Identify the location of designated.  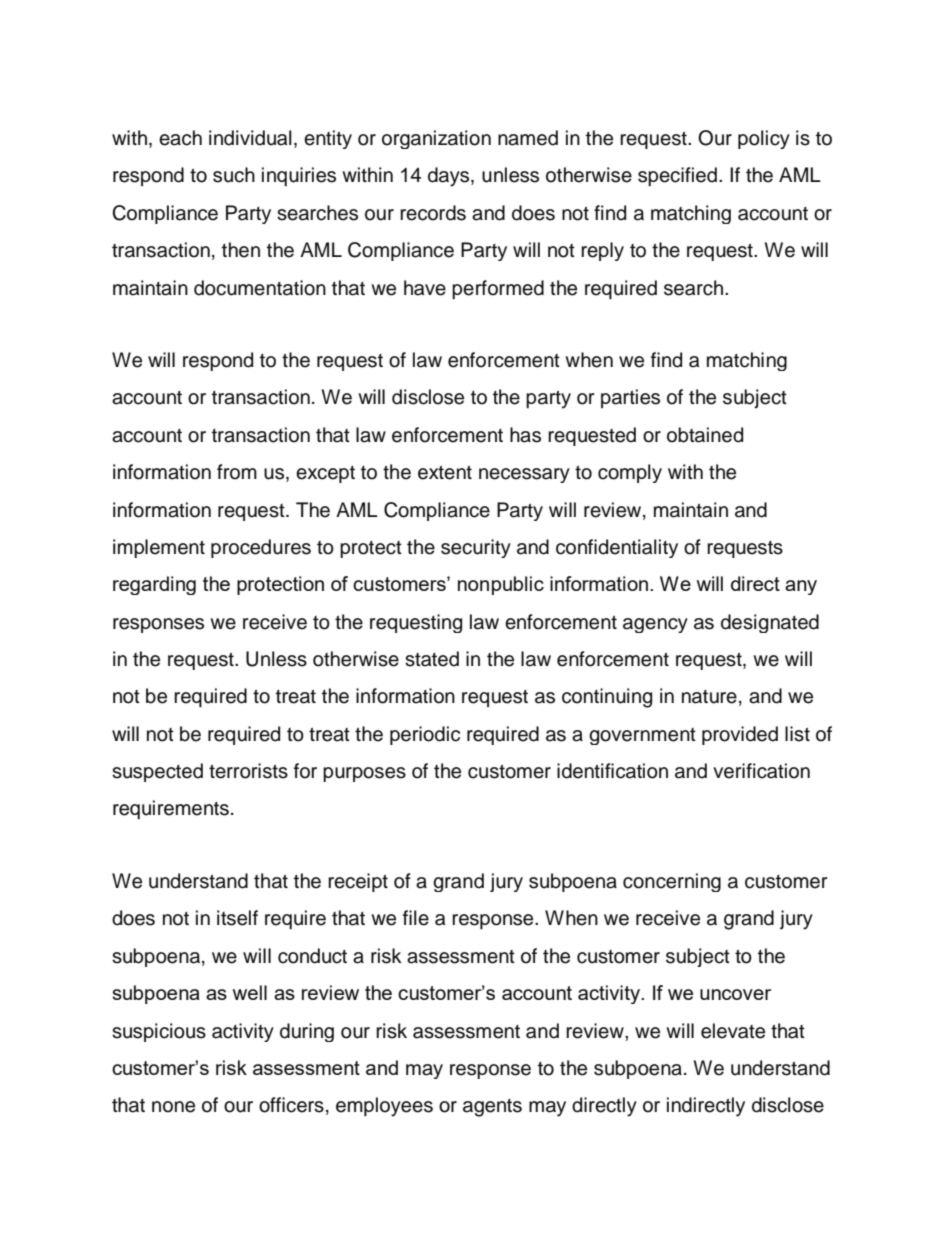
(770, 623).
